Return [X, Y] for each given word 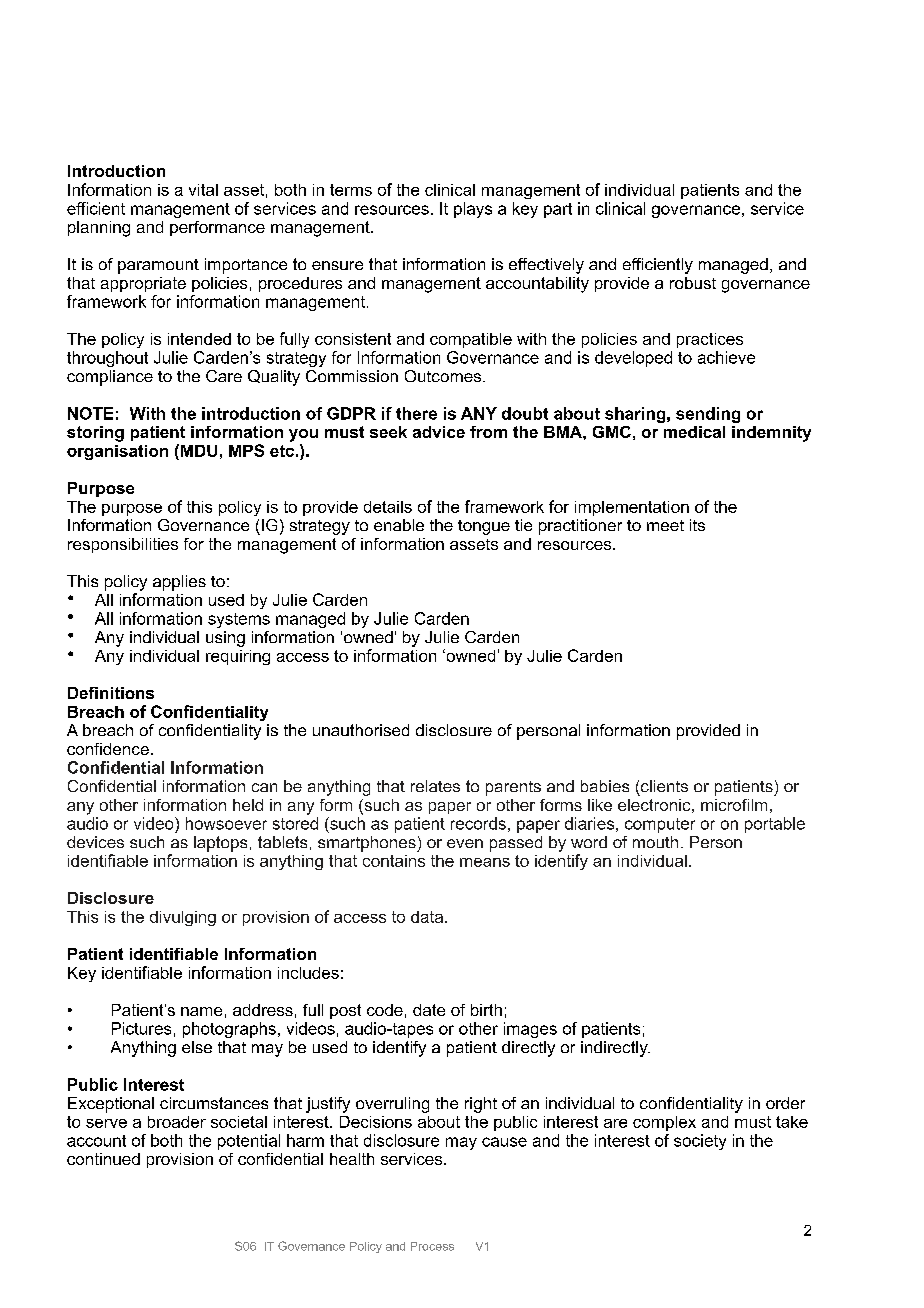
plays [473, 210]
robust [693, 283]
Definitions [111, 693]
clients [664, 786]
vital [203, 190]
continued [103, 1159]
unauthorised [361, 730]
